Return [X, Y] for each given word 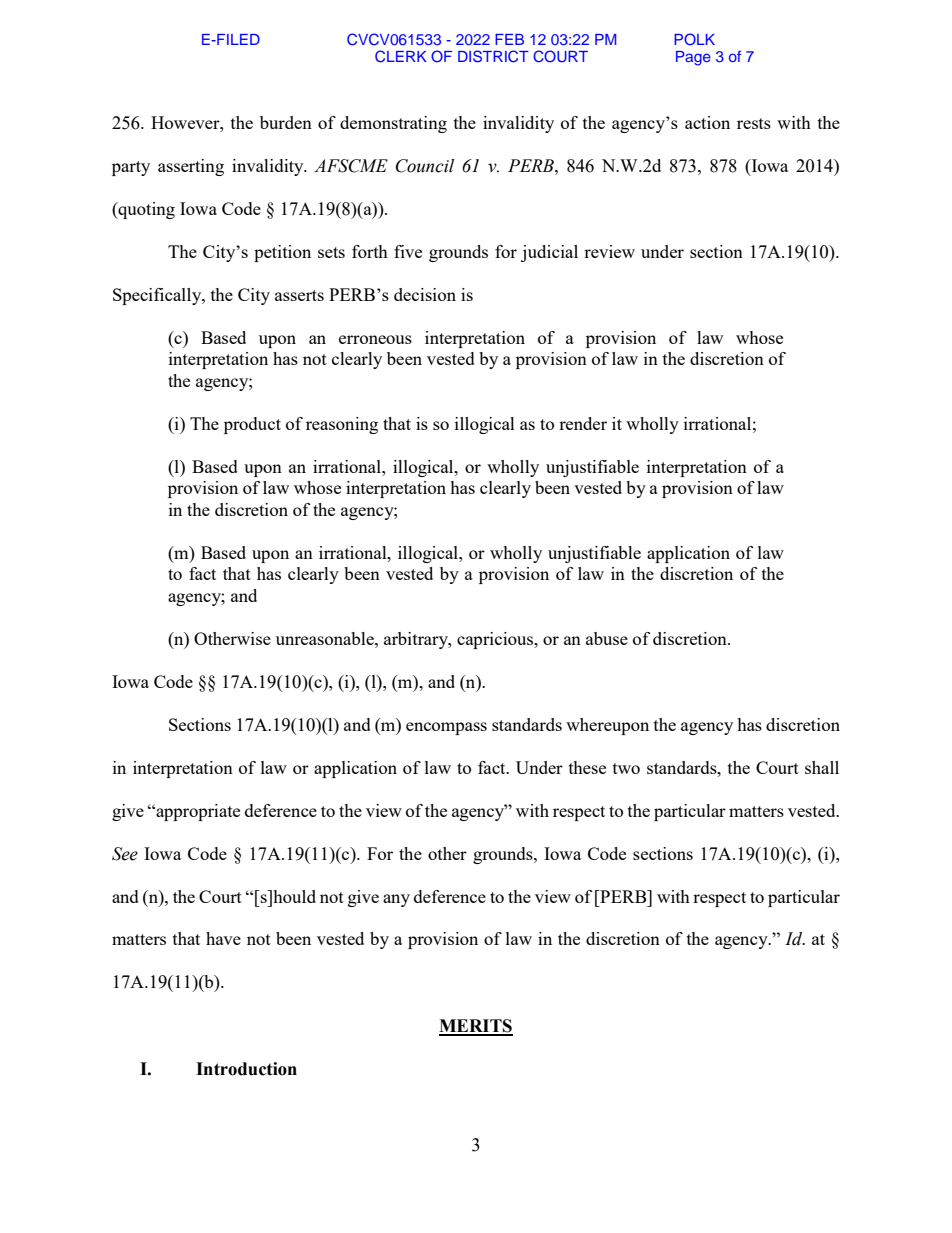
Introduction [246, 1069]
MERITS [476, 1027]
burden [286, 122]
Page [693, 58]
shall [822, 767]
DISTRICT [493, 56]
